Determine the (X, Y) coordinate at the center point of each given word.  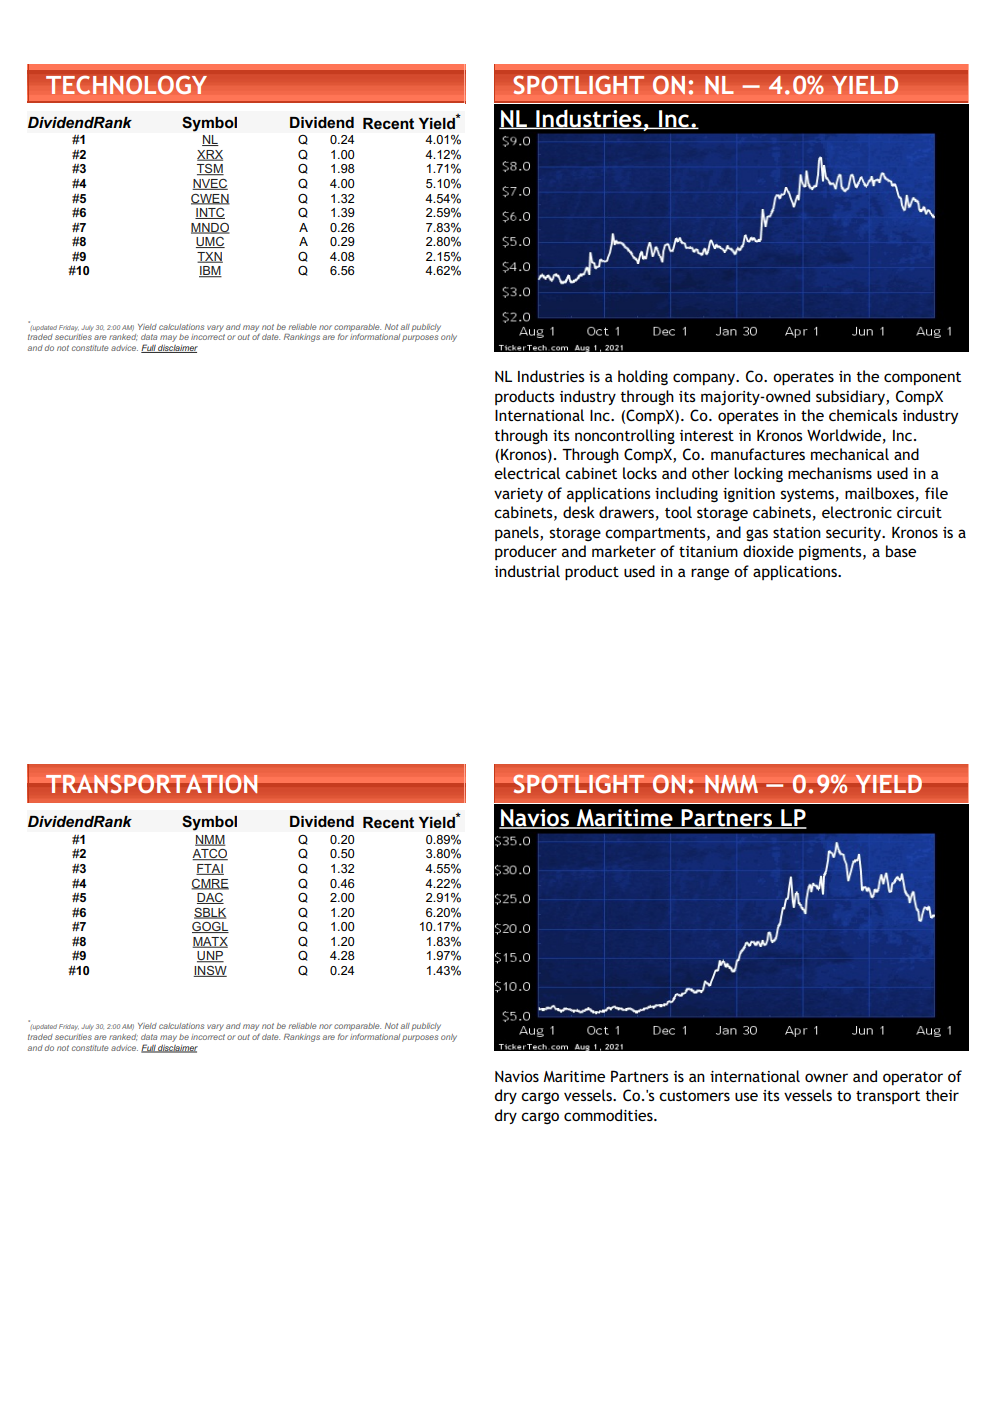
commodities (609, 1115)
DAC (210, 898)
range (710, 574)
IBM (210, 272)
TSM (210, 170)
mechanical (850, 454)
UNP (210, 957)
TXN (210, 257)
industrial (527, 571)
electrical (527, 473)
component (922, 378)
